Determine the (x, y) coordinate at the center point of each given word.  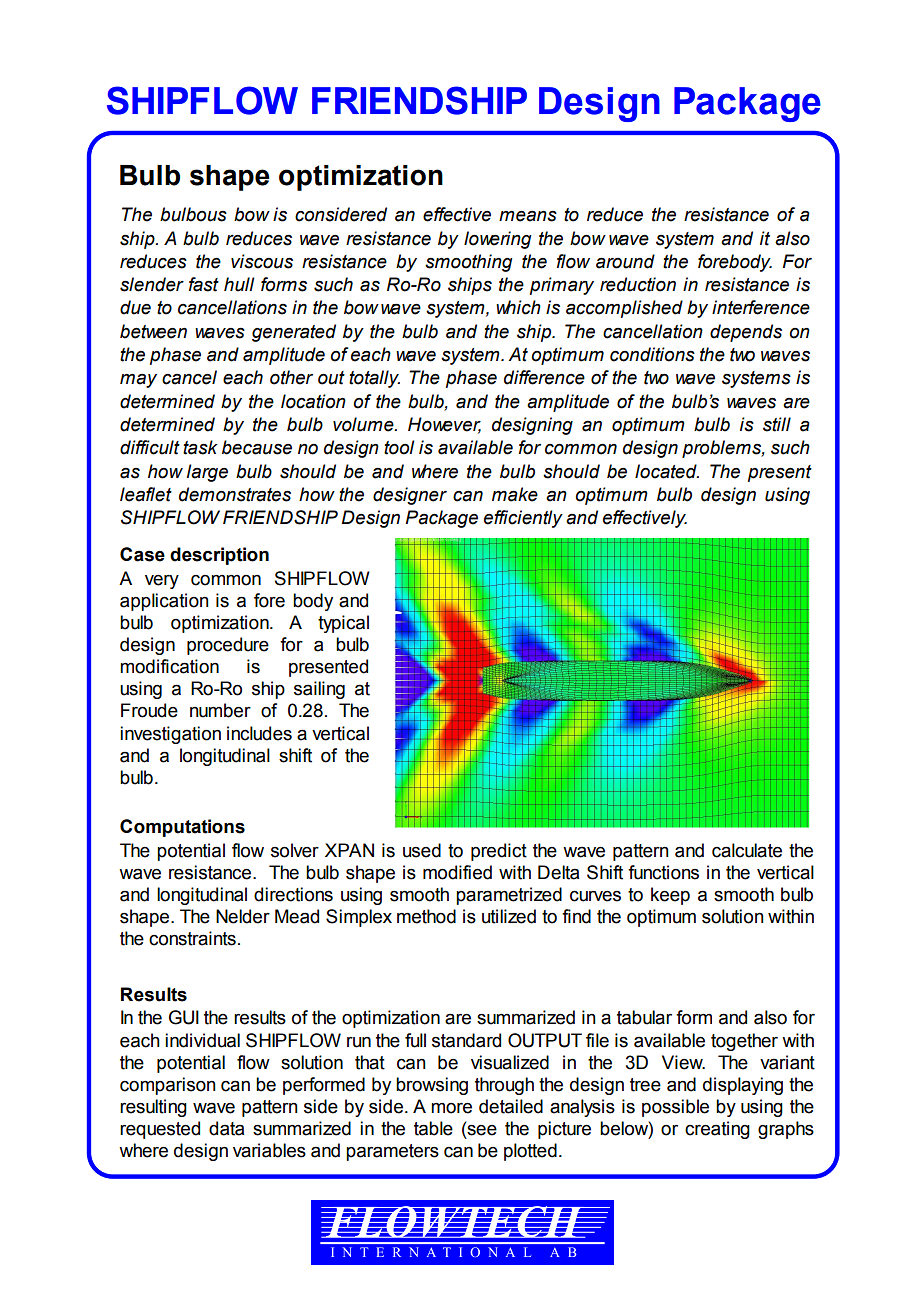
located (667, 471)
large (207, 473)
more (451, 1108)
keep (670, 896)
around (625, 261)
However (444, 425)
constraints (192, 938)
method (426, 916)
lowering (497, 240)
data (226, 1128)
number (220, 710)
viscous (262, 261)
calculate (747, 850)
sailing (319, 690)
